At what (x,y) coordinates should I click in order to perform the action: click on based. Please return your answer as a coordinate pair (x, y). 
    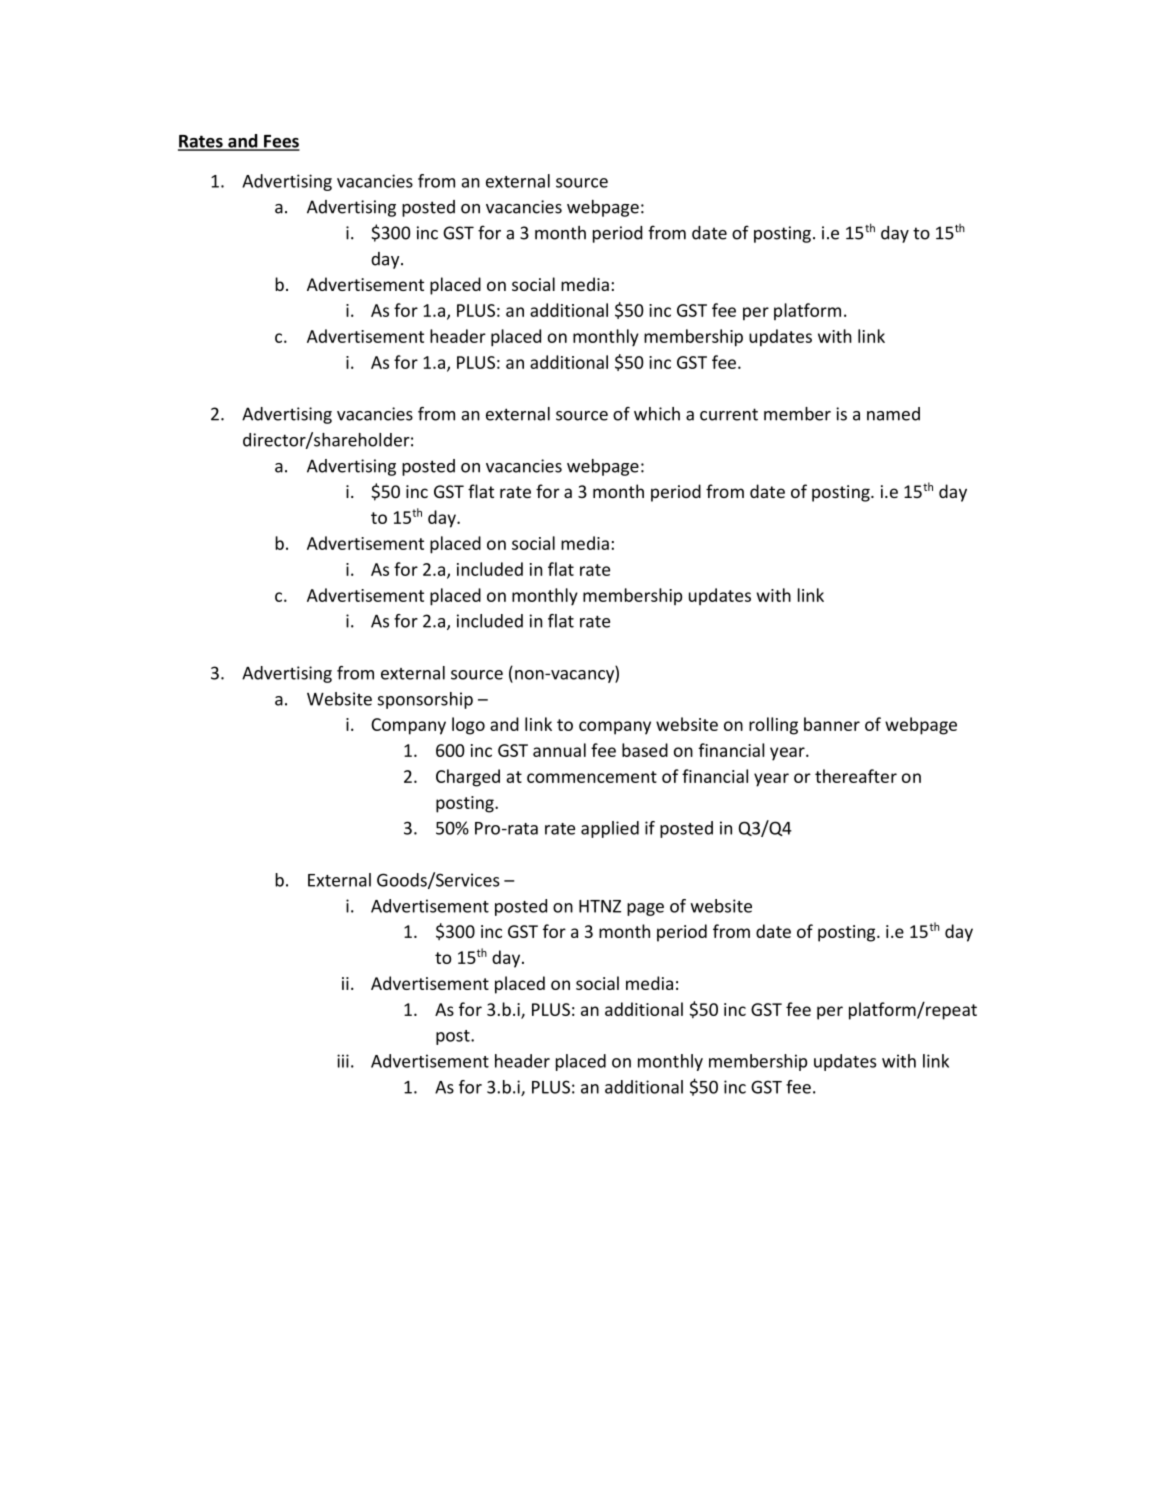
    Looking at the image, I should click on (645, 750).
